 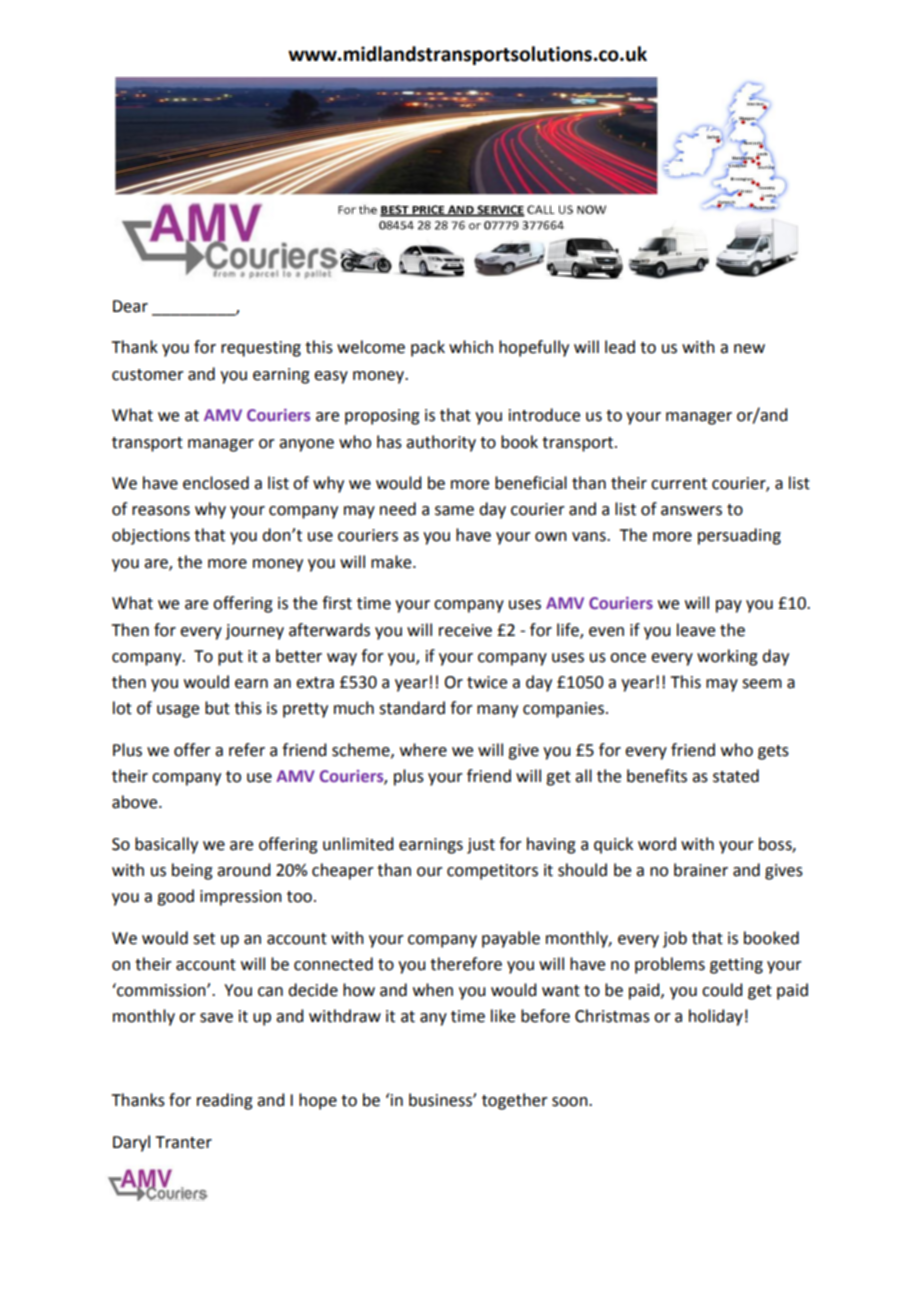 What do you see at coordinates (261, 349) in the image?
I see `requesting` at bounding box center [261, 349].
